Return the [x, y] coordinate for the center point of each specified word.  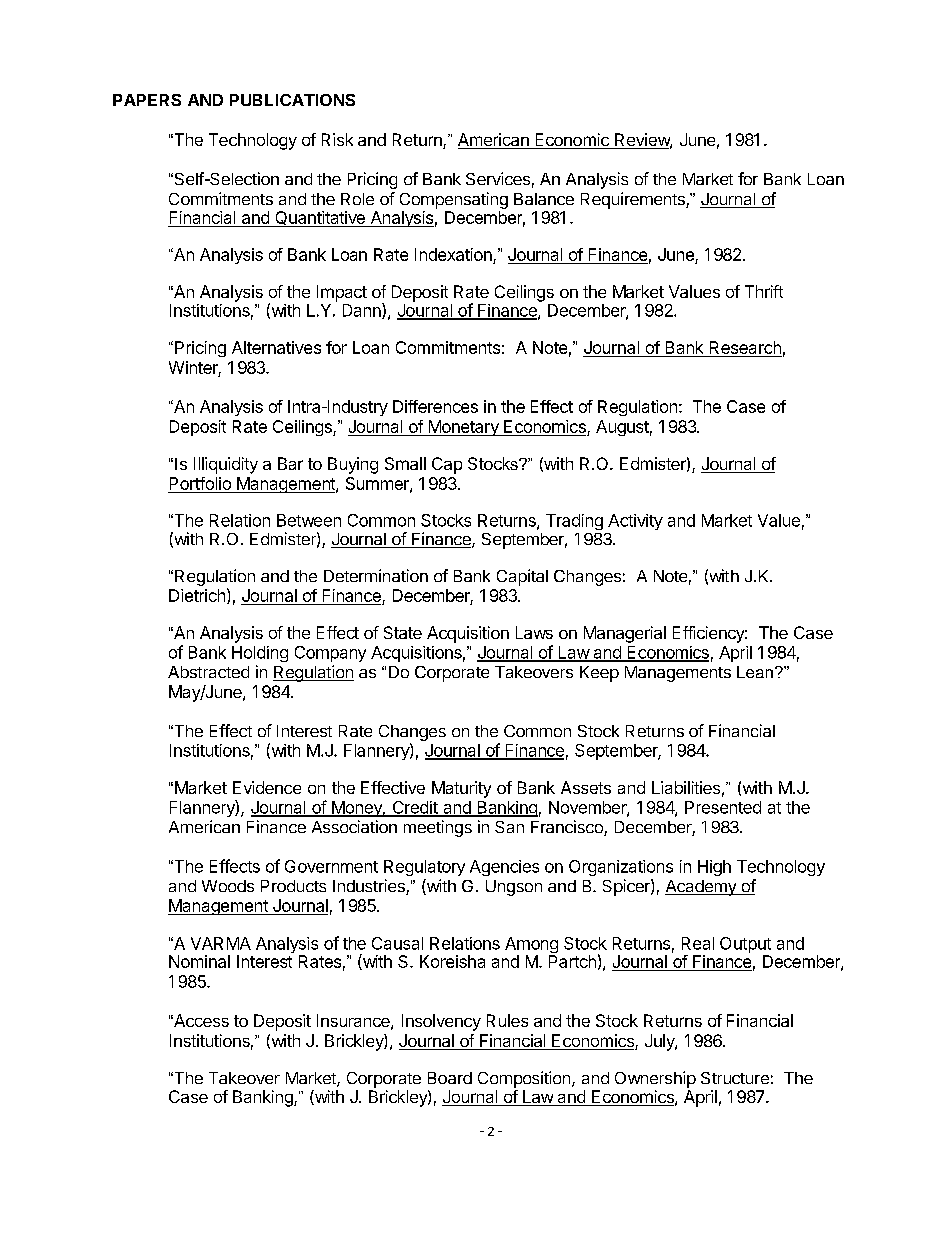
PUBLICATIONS [292, 100]
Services [498, 178]
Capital [522, 577]
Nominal [199, 961]
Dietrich [197, 595]
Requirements [634, 200]
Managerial [625, 634]
